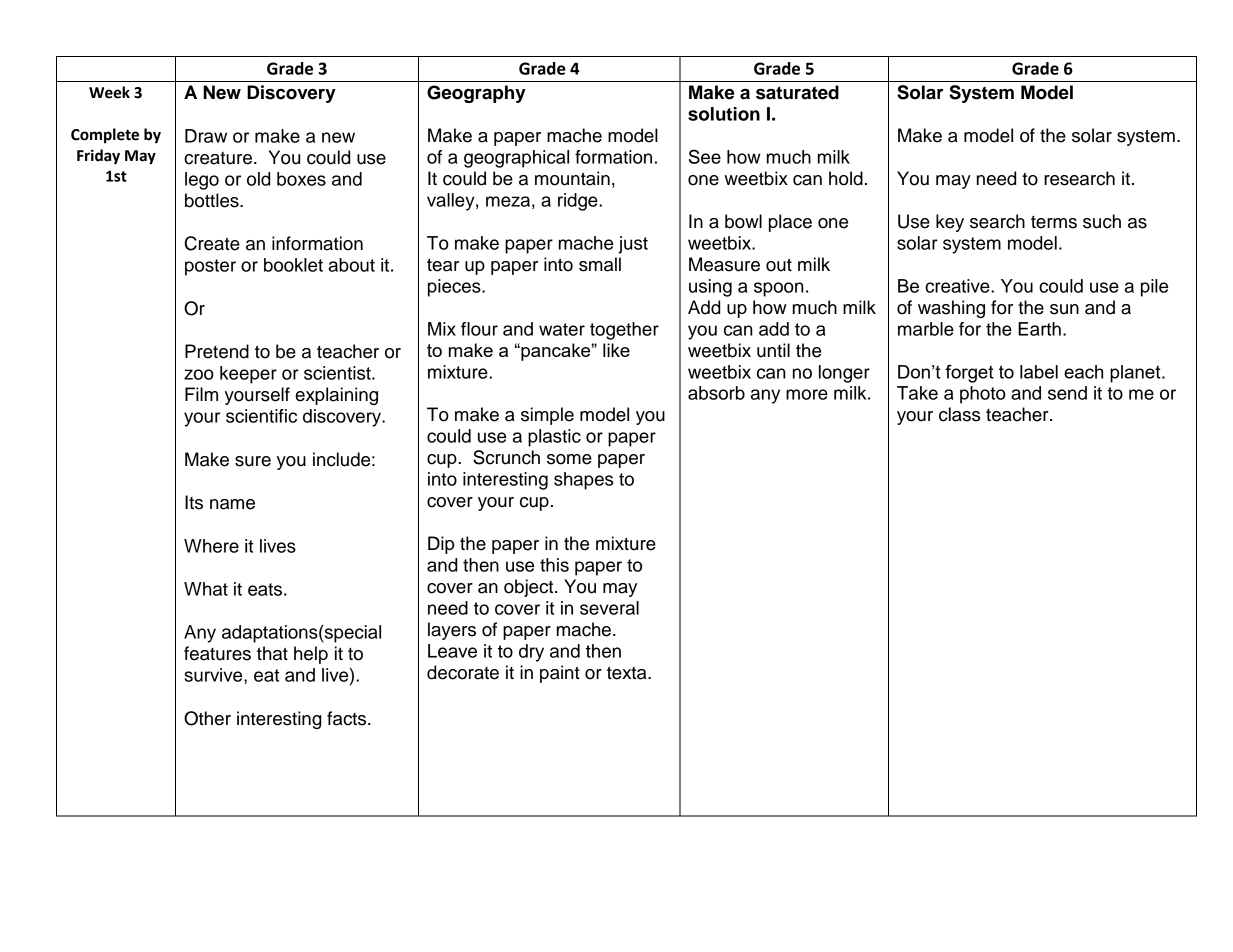  I want to click on simple, so click(547, 416).
